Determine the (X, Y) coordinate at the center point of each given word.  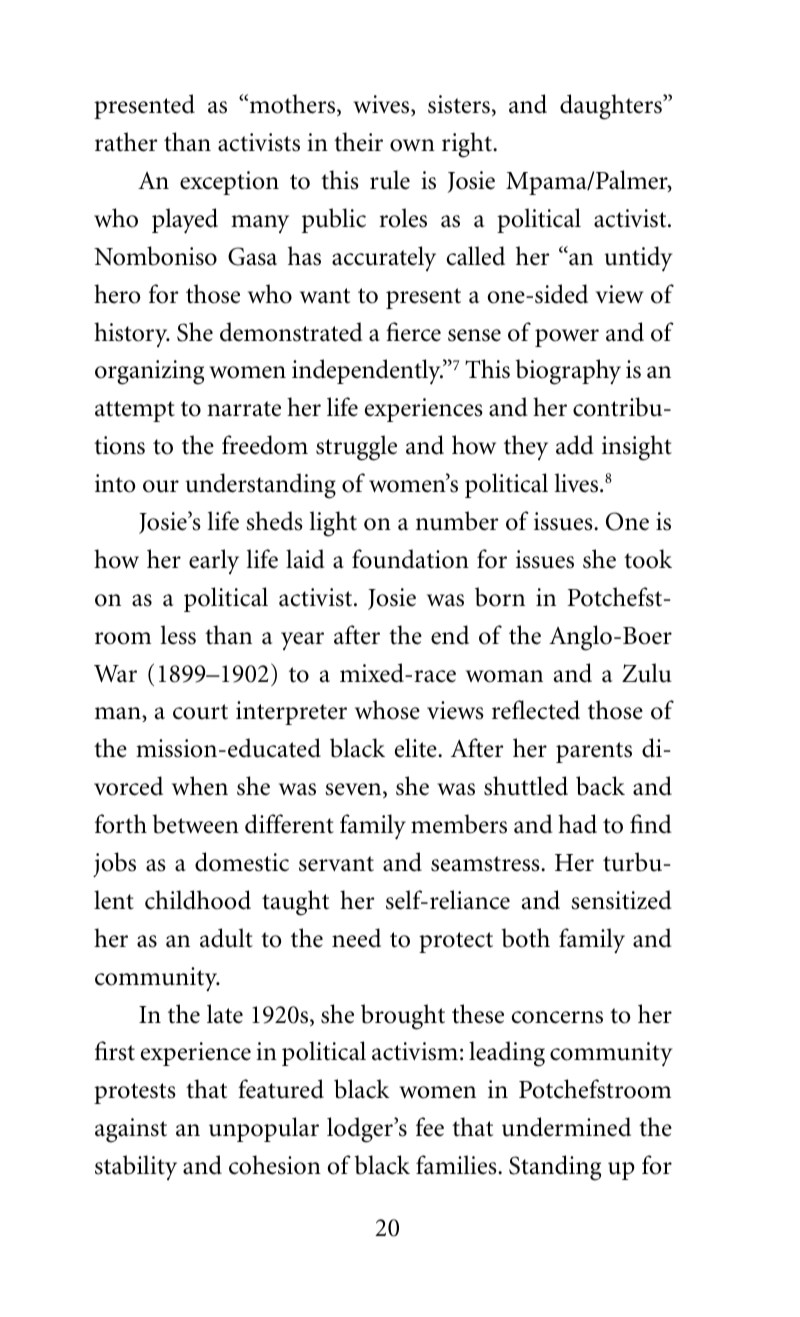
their (358, 142)
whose (387, 710)
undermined (566, 1127)
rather (126, 142)
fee (430, 1127)
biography (568, 372)
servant (336, 864)
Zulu (647, 673)
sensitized (621, 900)
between (195, 824)
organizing (149, 372)
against (131, 1130)
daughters (612, 107)
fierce (413, 332)
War (115, 674)
